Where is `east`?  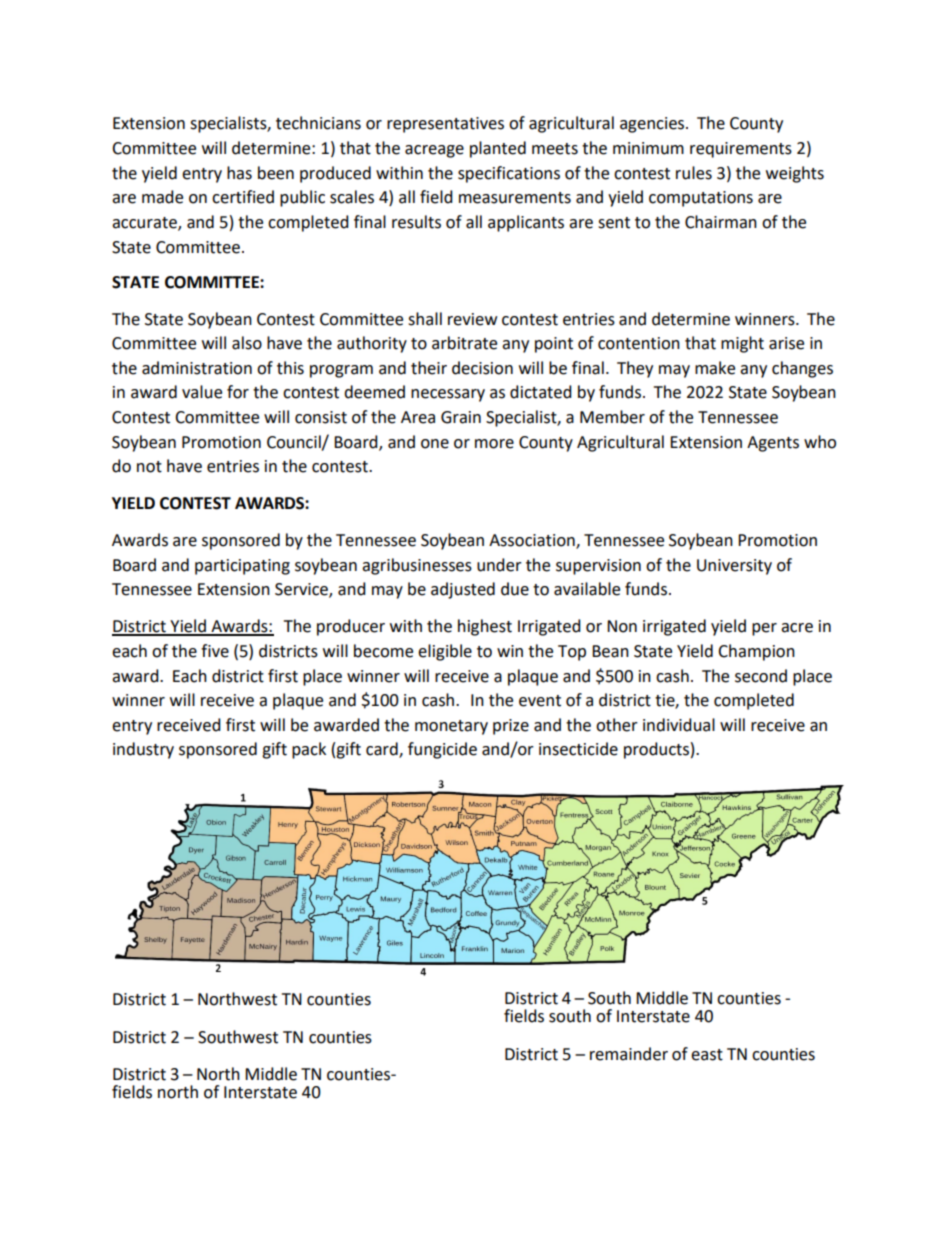 east is located at coordinates (707, 1055).
